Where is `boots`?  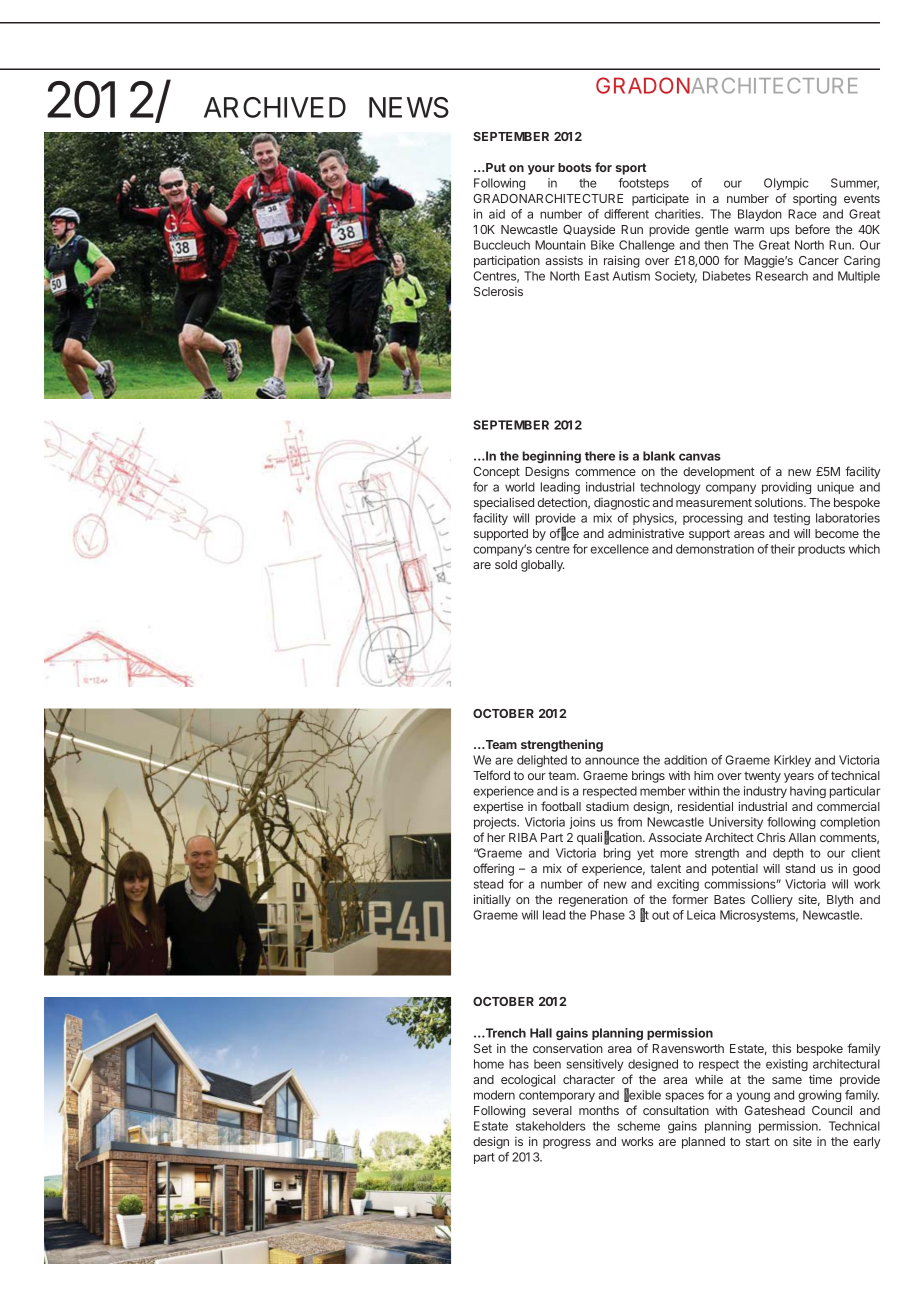
boots is located at coordinates (574, 167).
